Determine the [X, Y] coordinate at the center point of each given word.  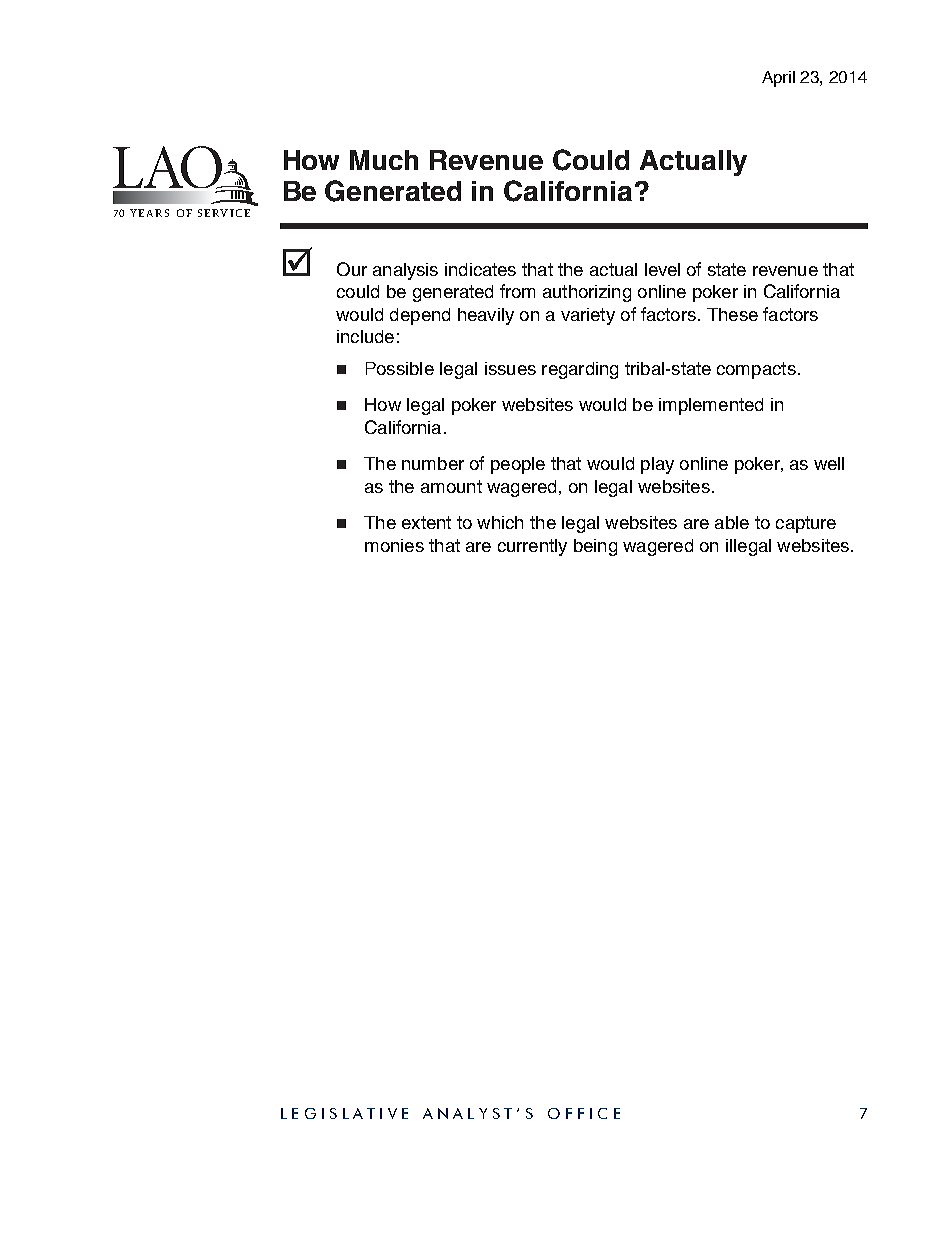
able [732, 522]
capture [806, 524]
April [778, 79]
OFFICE [584, 1113]
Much [384, 160]
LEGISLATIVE [344, 1113]
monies [394, 545]
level [662, 269]
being [595, 547]
